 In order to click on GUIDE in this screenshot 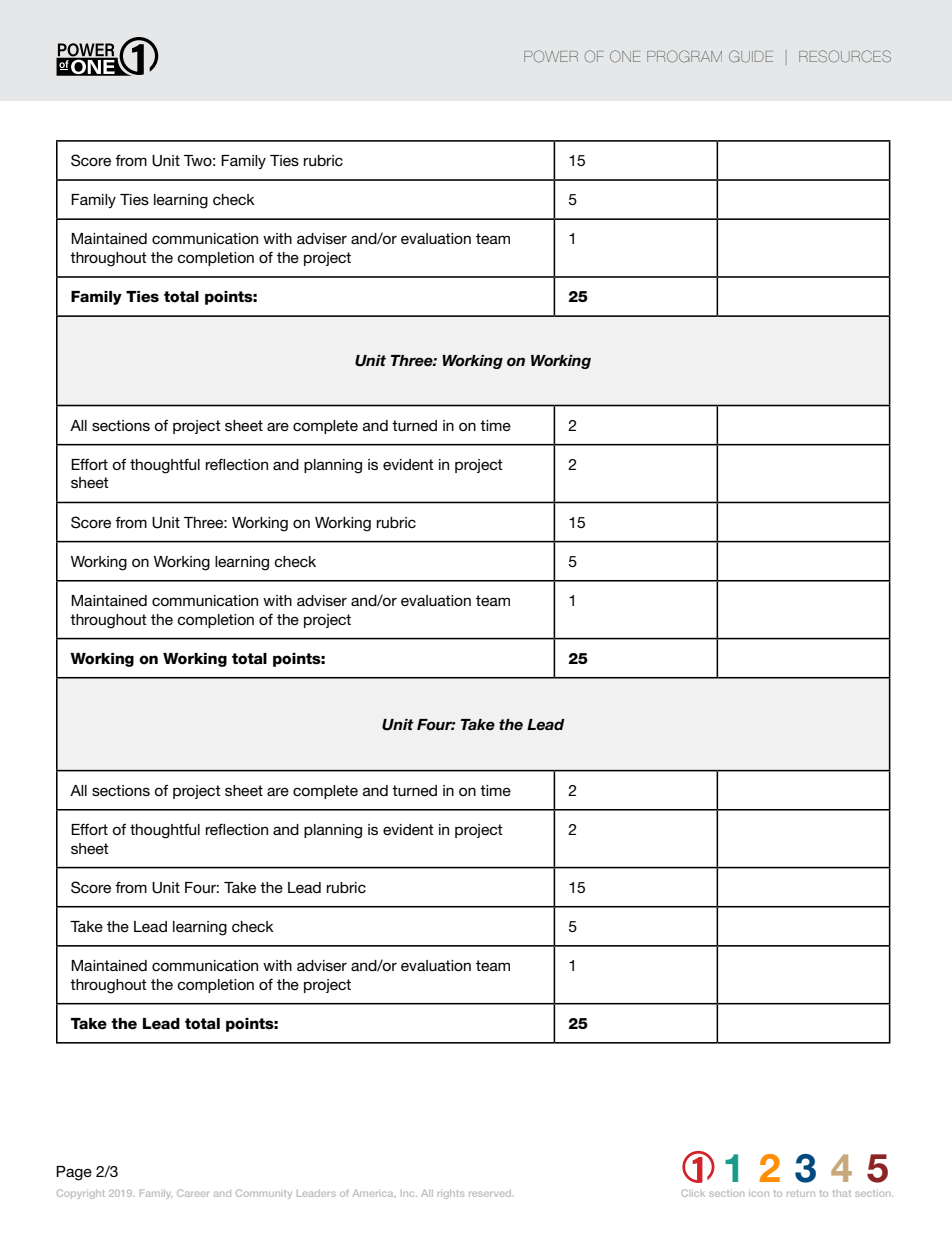, I will do `click(751, 56)`.
